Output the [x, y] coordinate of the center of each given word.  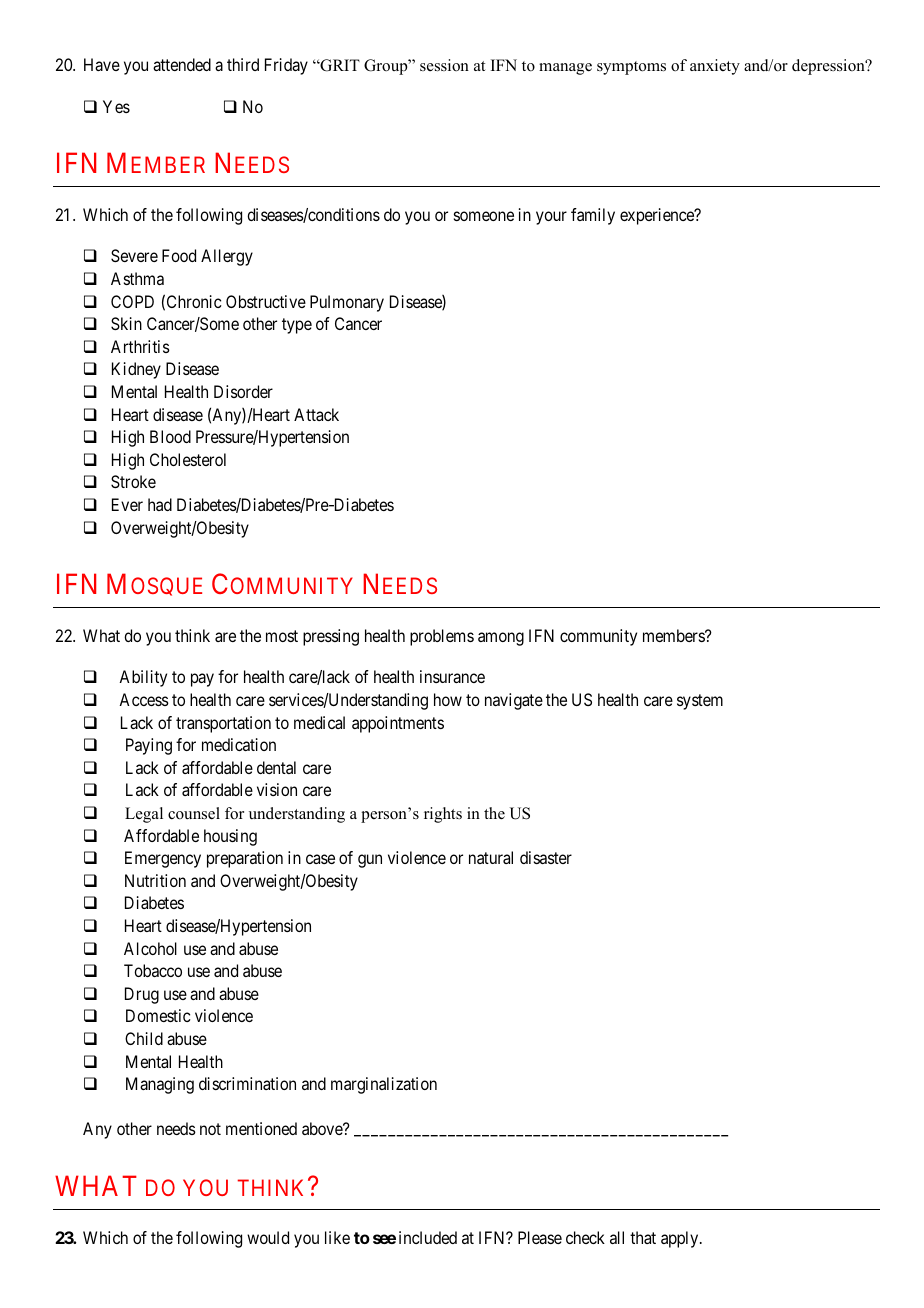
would [268, 1237]
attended [182, 64]
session [444, 65]
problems [442, 637]
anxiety [715, 67]
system [700, 702]
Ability [143, 678]
